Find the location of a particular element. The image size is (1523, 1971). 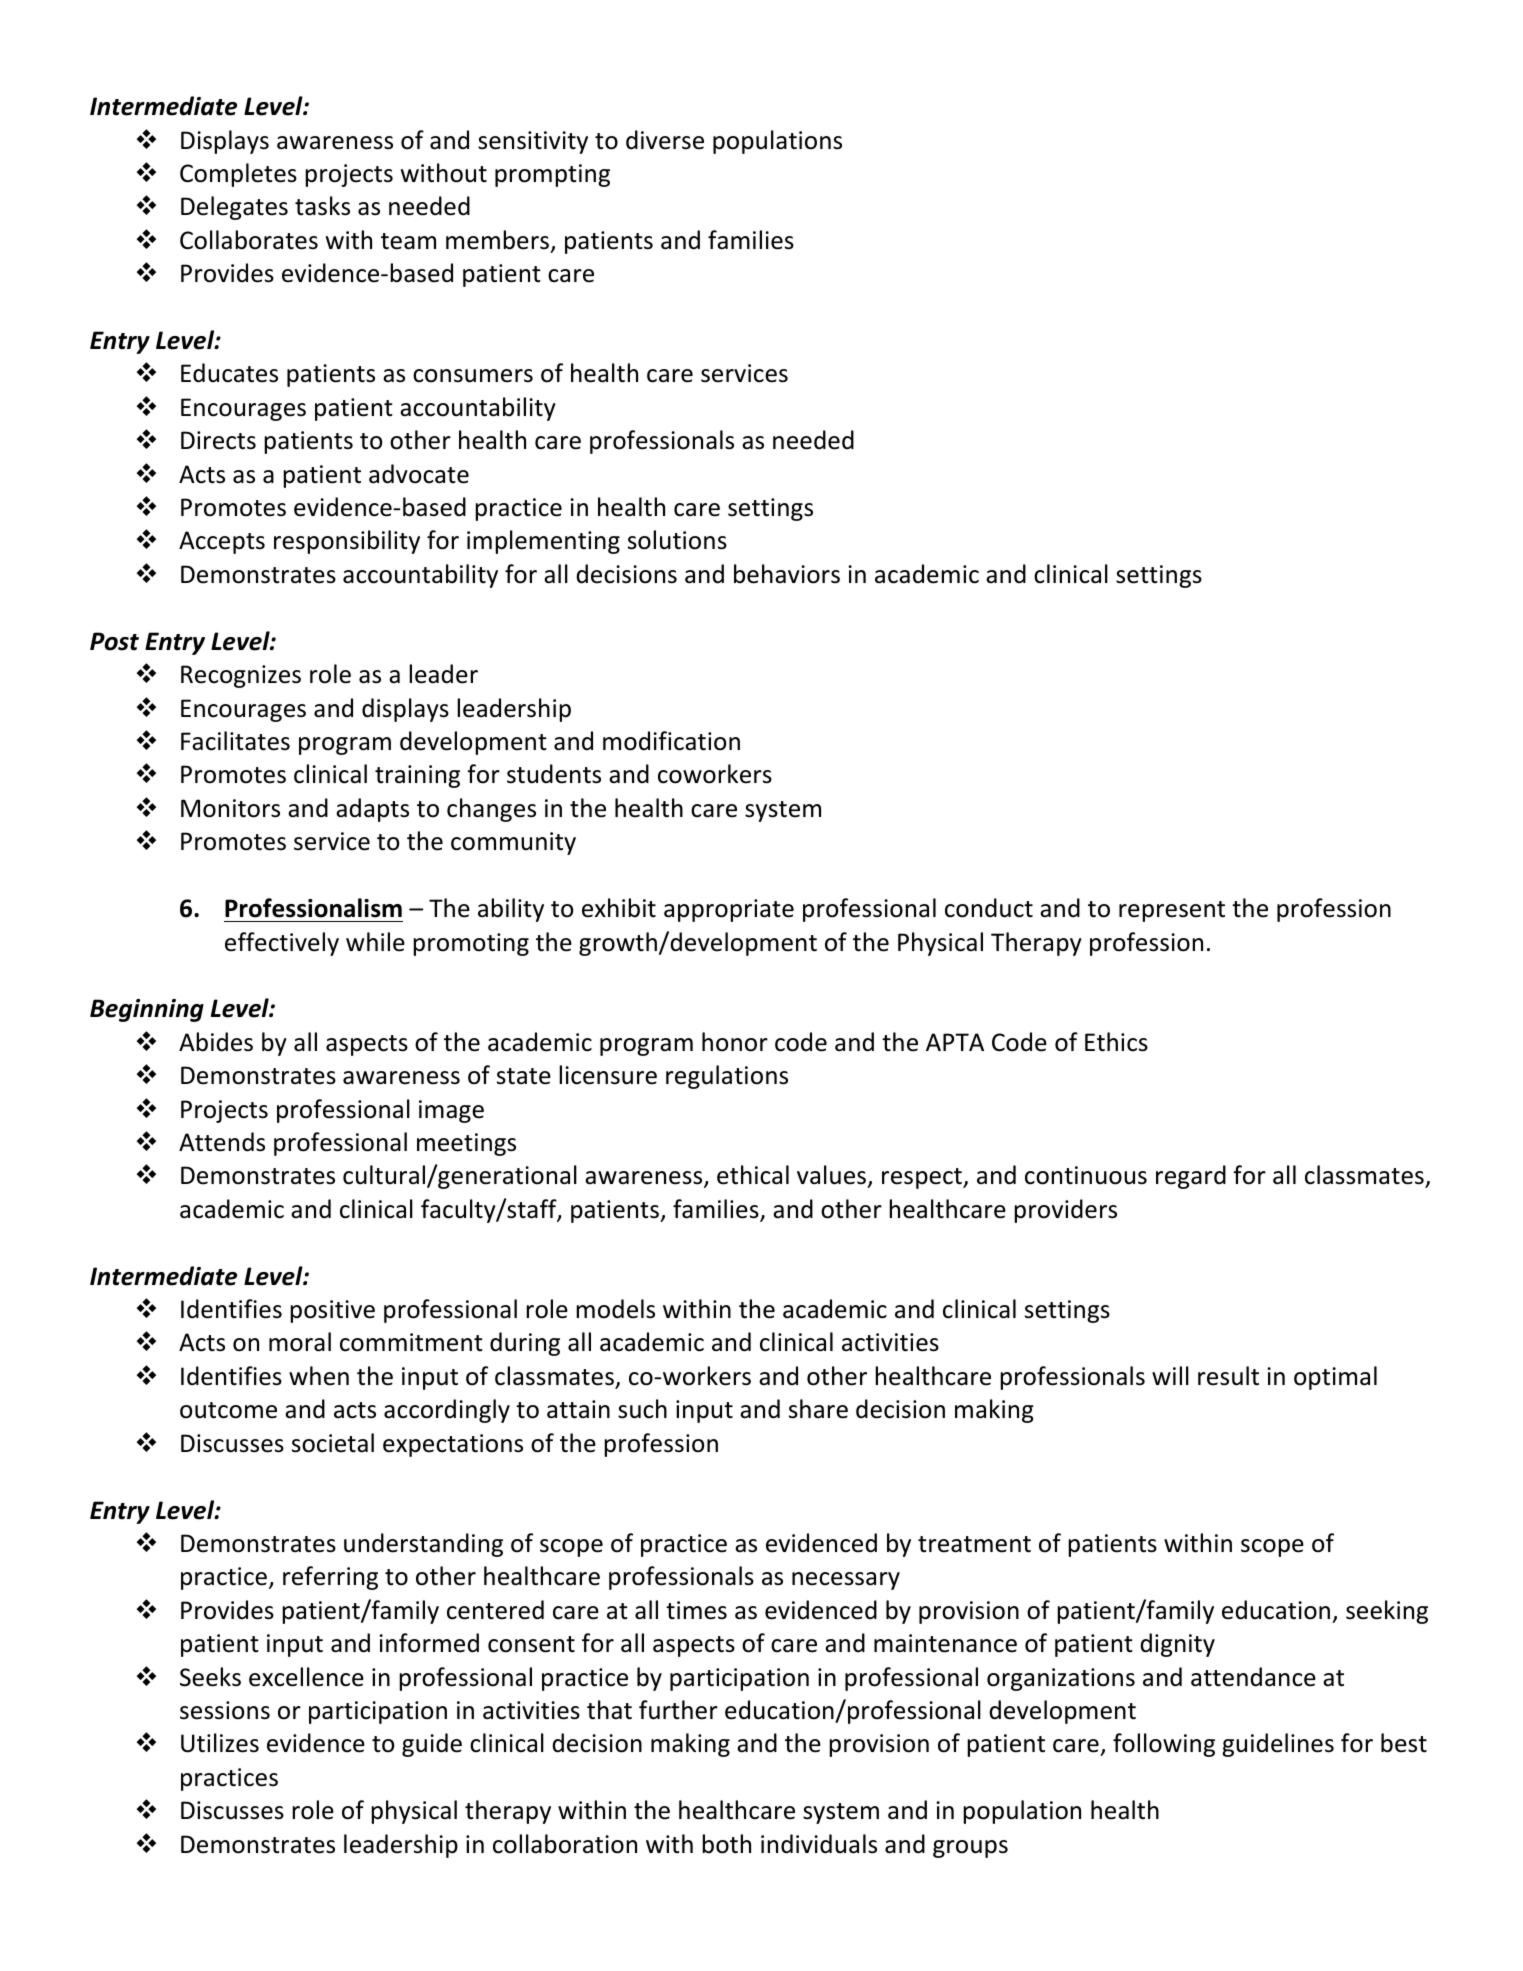

represent is located at coordinates (1172, 911).
